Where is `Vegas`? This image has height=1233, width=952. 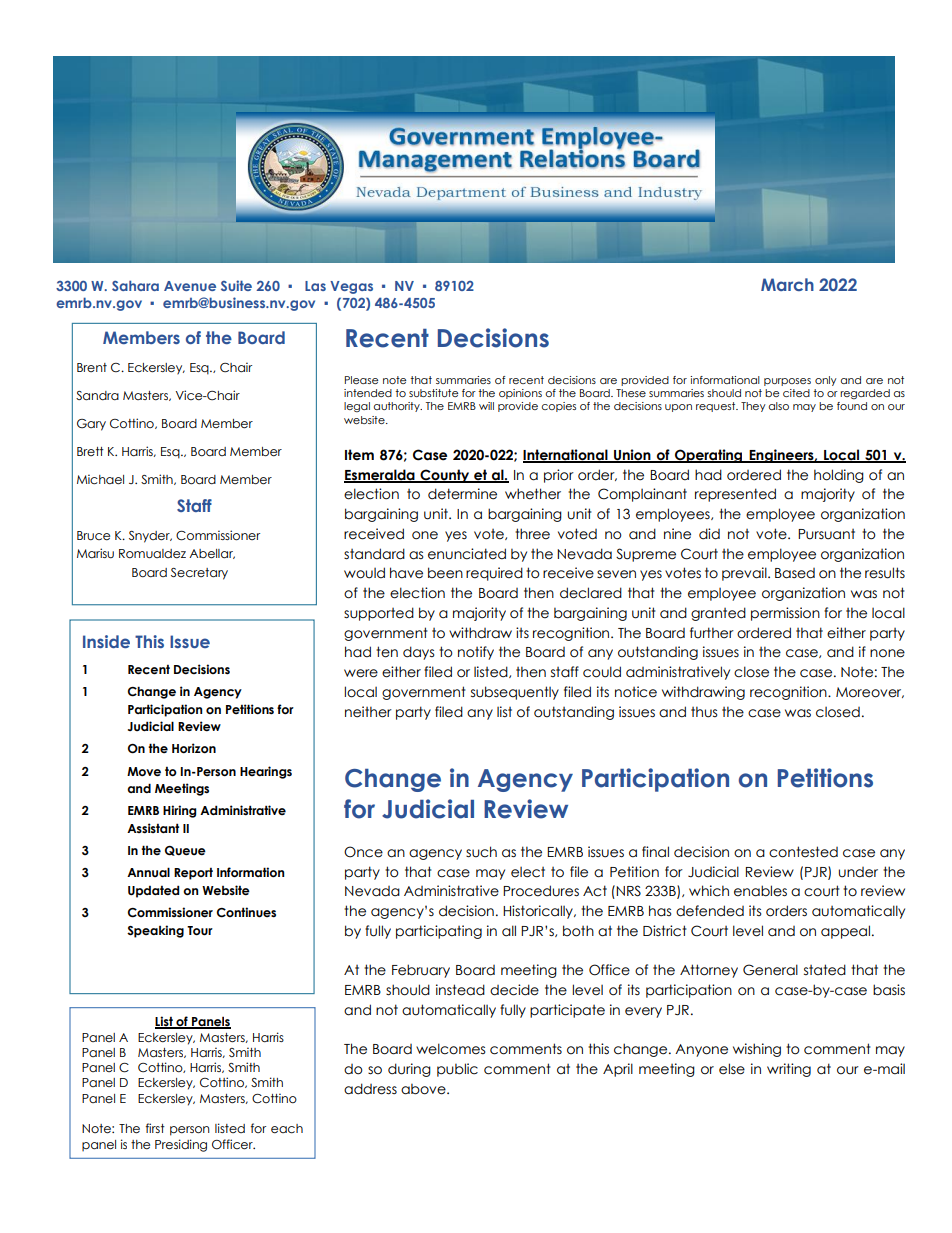 Vegas is located at coordinates (351, 287).
